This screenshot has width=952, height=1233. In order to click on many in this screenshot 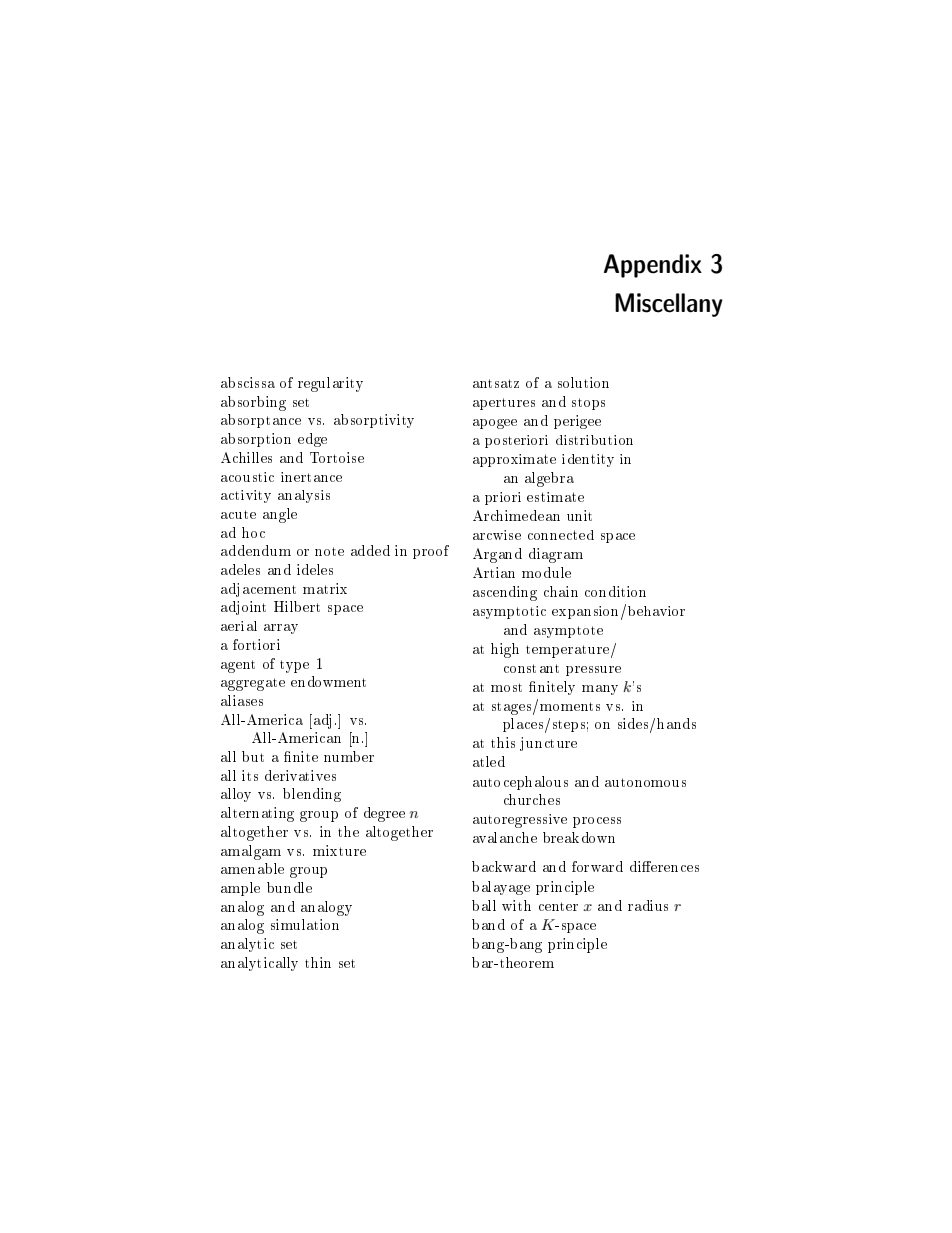, I will do `click(600, 690)`.
